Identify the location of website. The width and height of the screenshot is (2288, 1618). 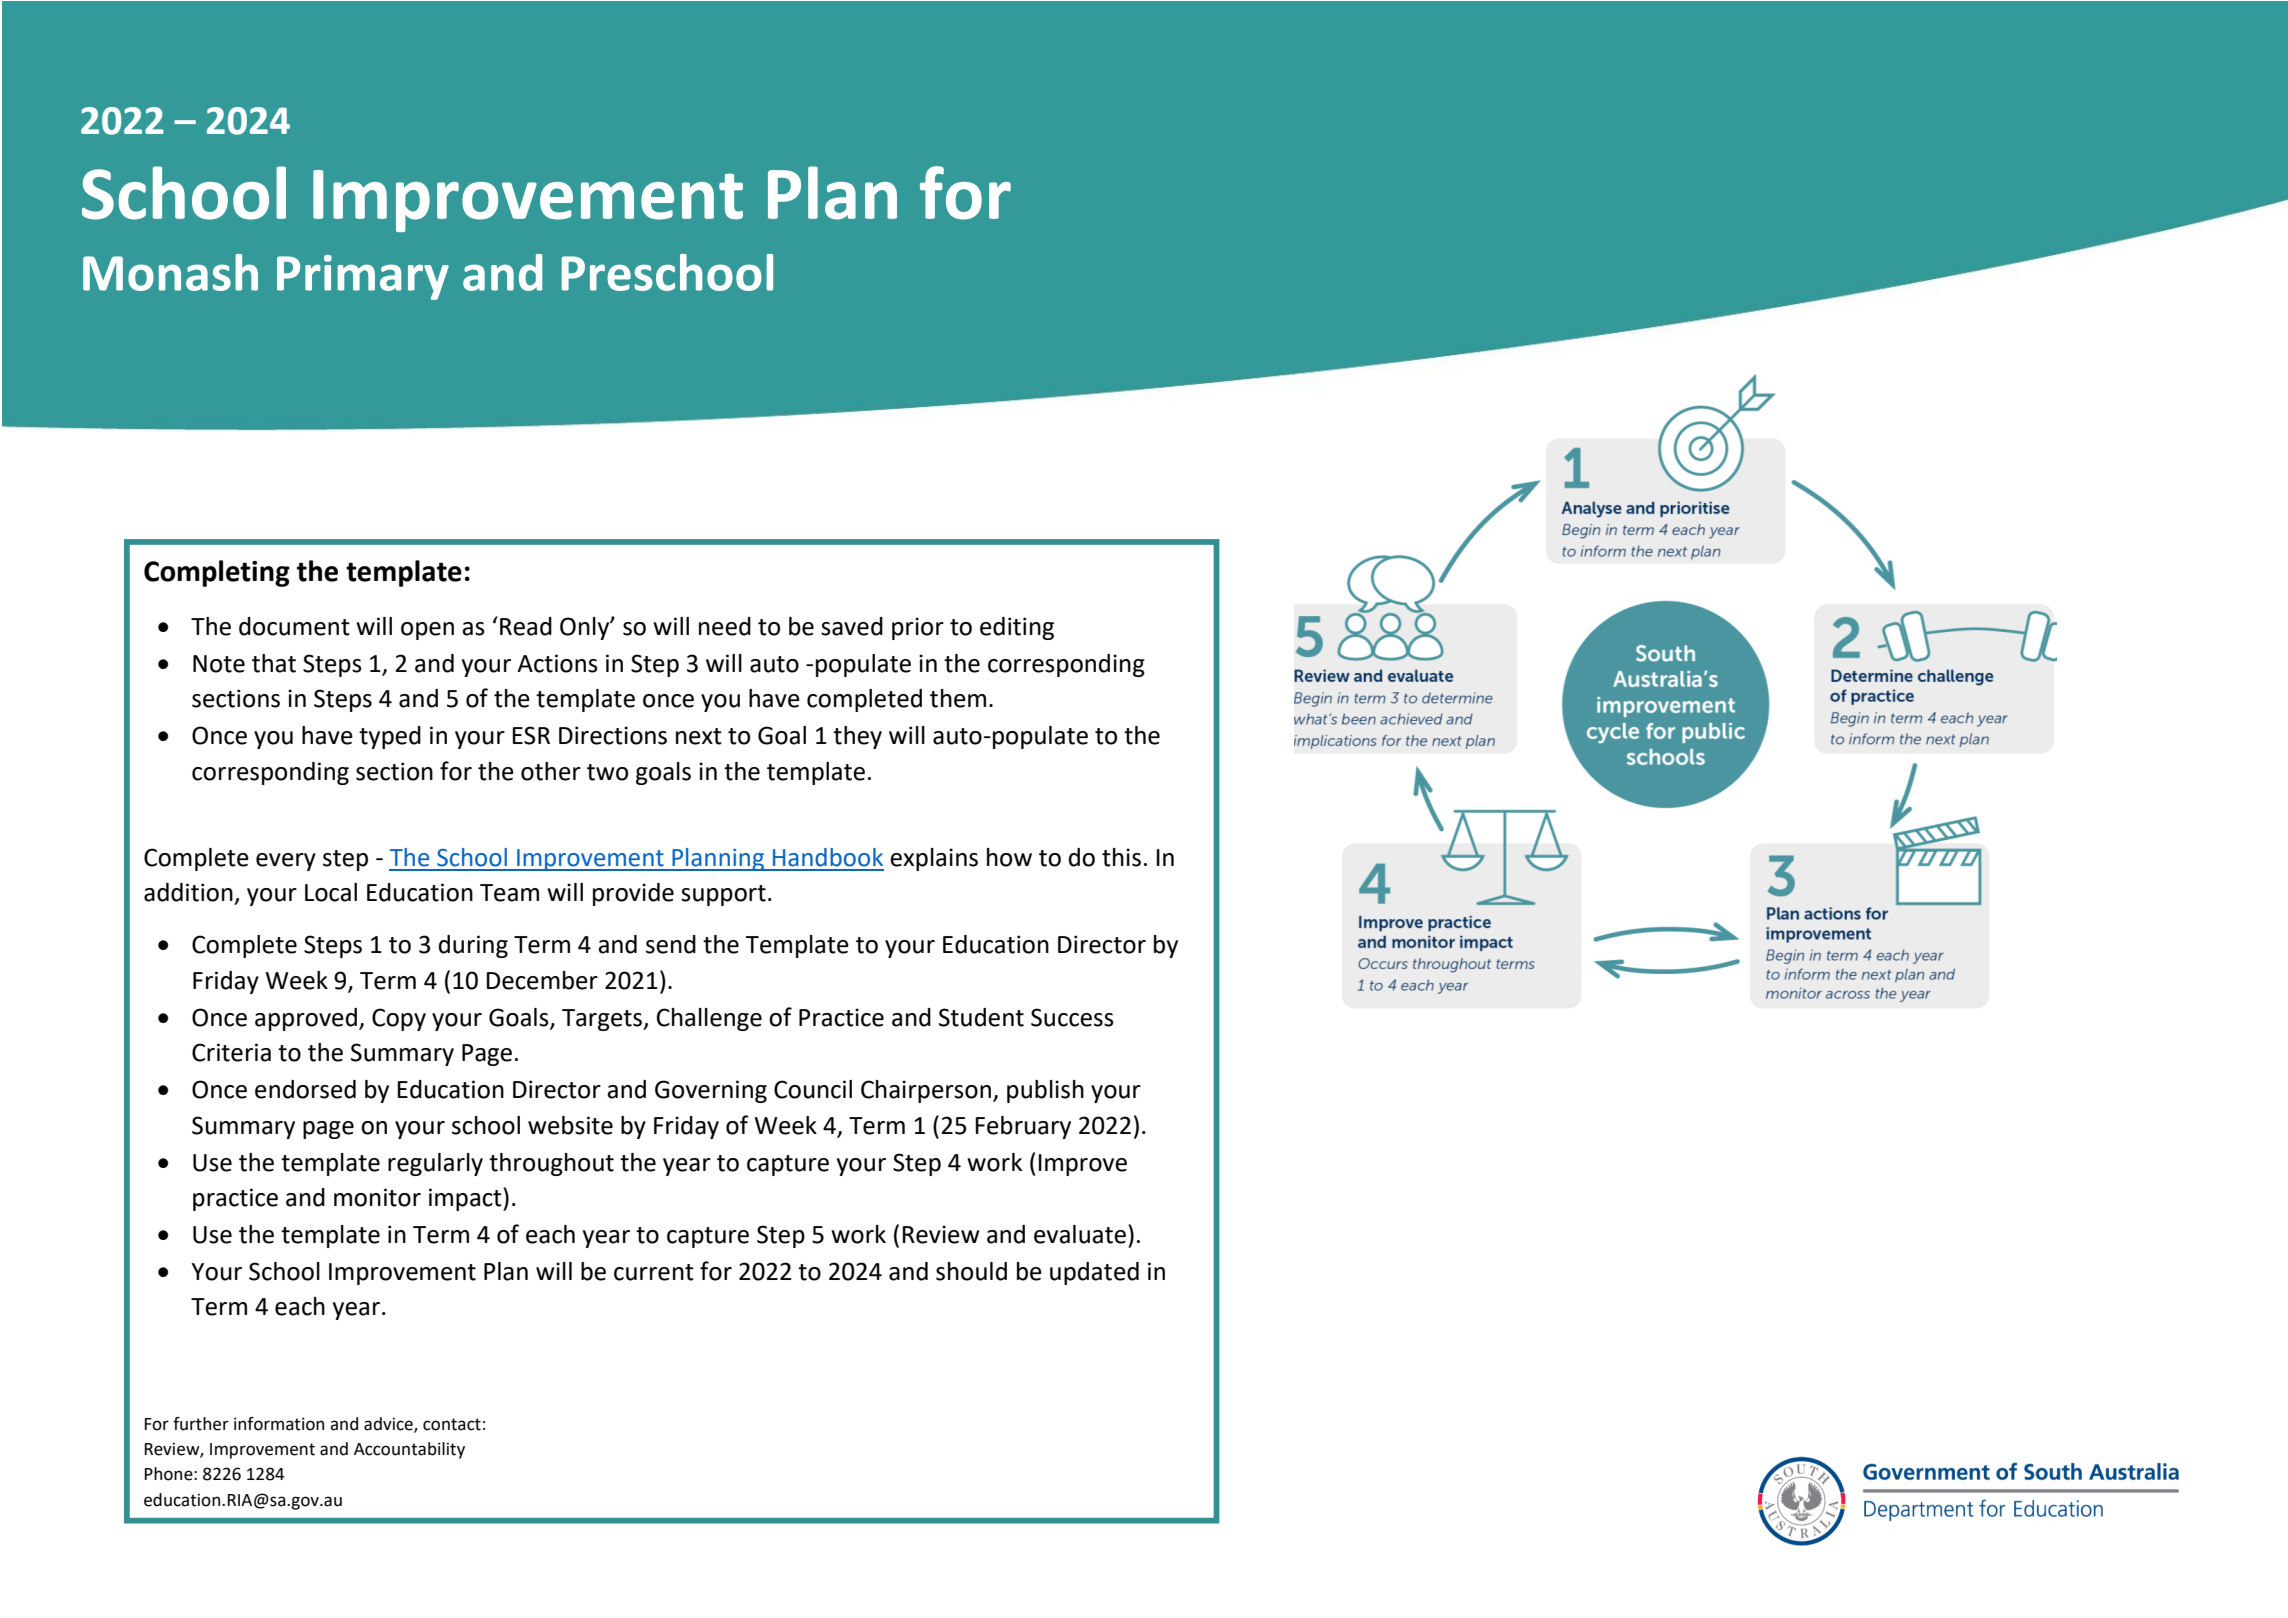
(570, 1125).
